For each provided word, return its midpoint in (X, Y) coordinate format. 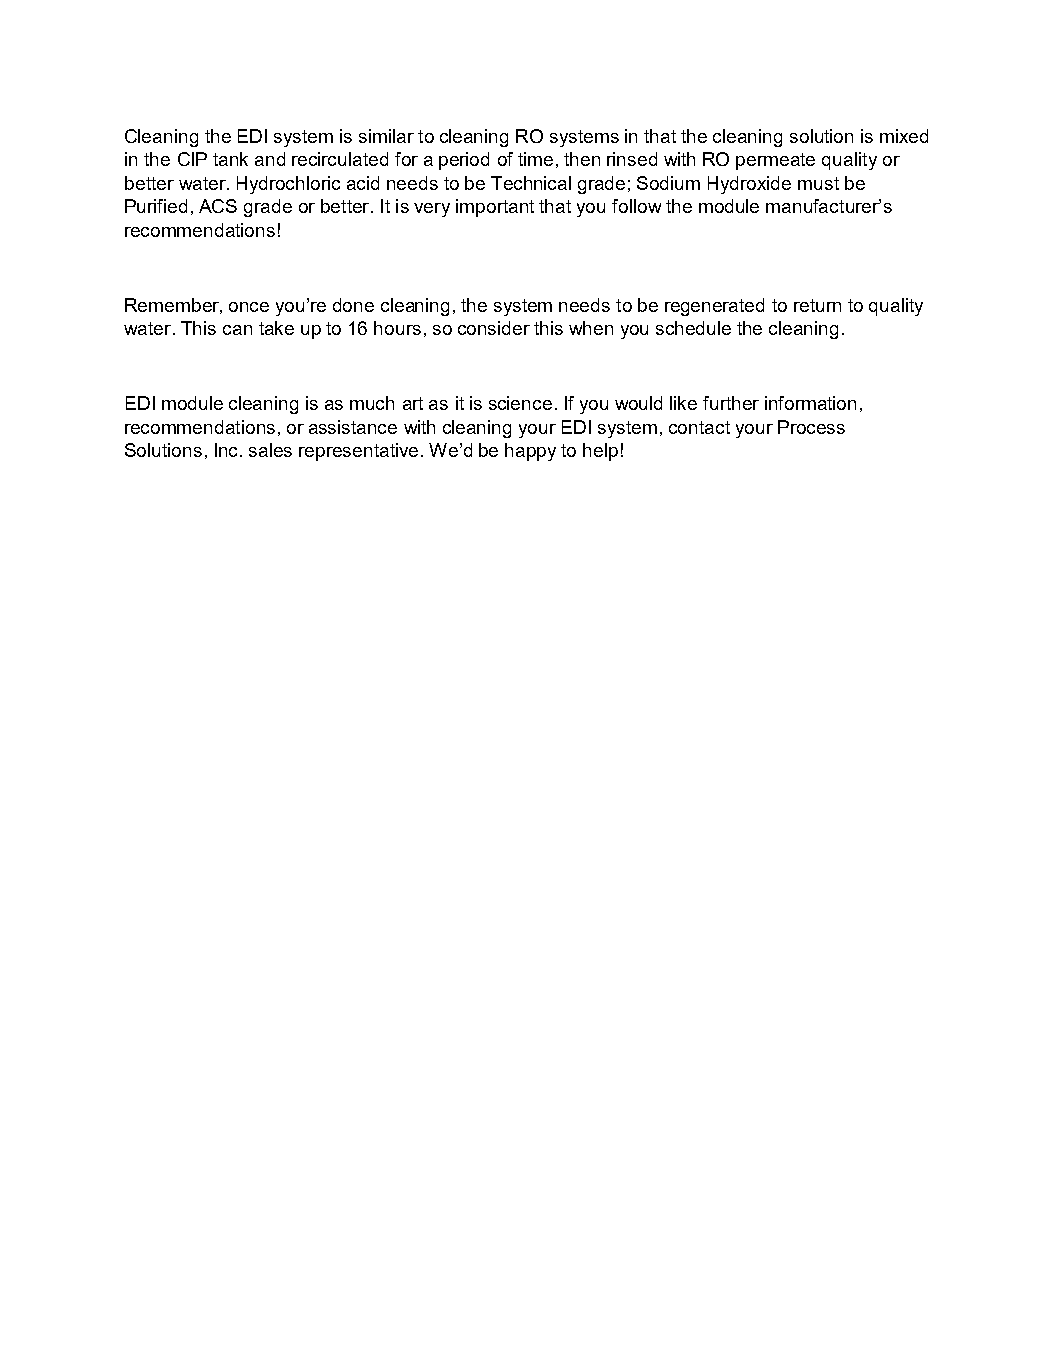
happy (530, 452)
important (495, 208)
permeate (775, 161)
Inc (228, 450)
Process (811, 427)
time (535, 159)
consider (494, 328)
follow (636, 206)
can (237, 330)
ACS (218, 206)
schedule (693, 328)
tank (230, 159)
